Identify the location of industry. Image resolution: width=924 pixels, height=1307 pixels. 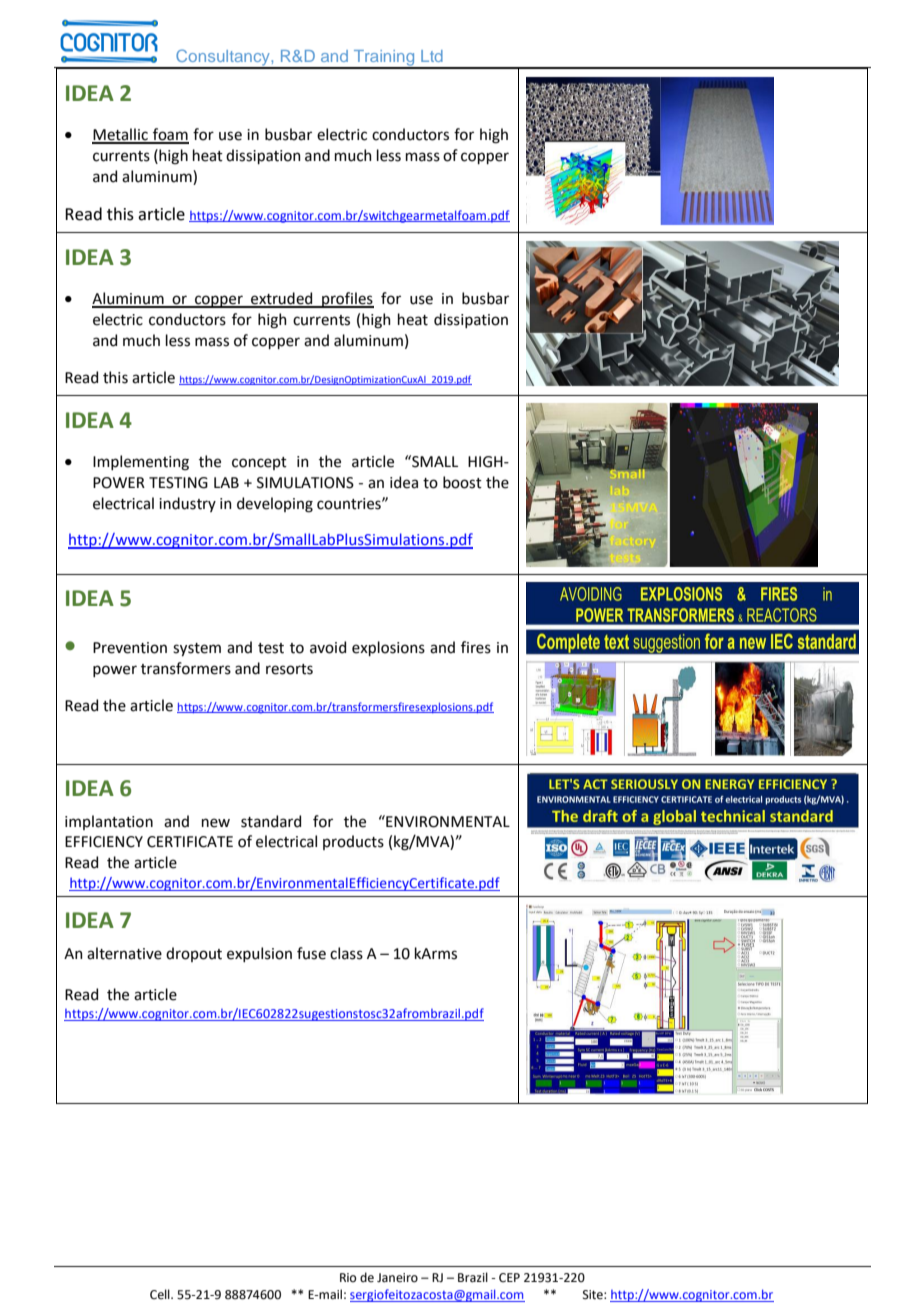
(187, 504).
